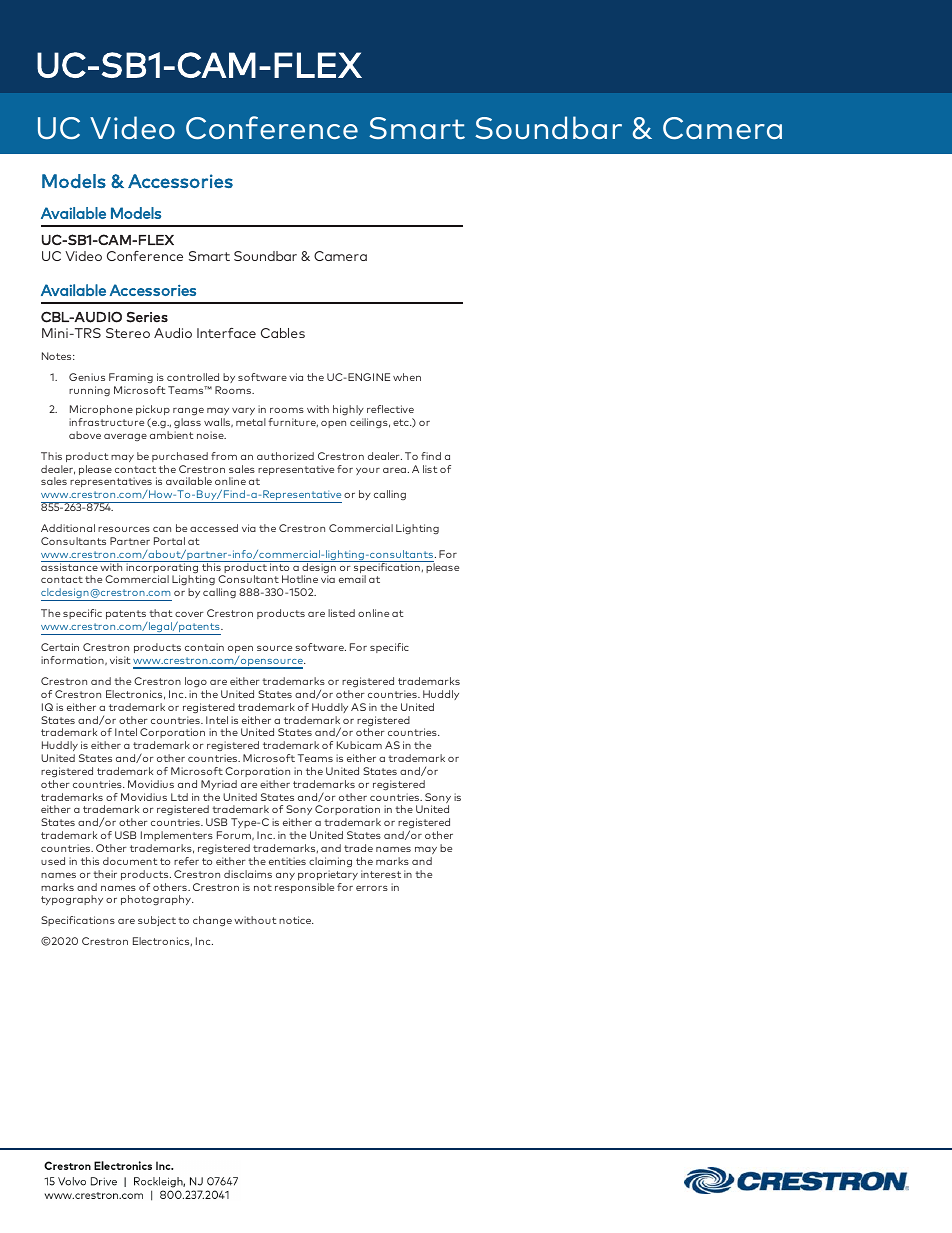 This image has height=1233, width=952. Describe the element at coordinates (85, 435) in the image. I see `above` at that location.
